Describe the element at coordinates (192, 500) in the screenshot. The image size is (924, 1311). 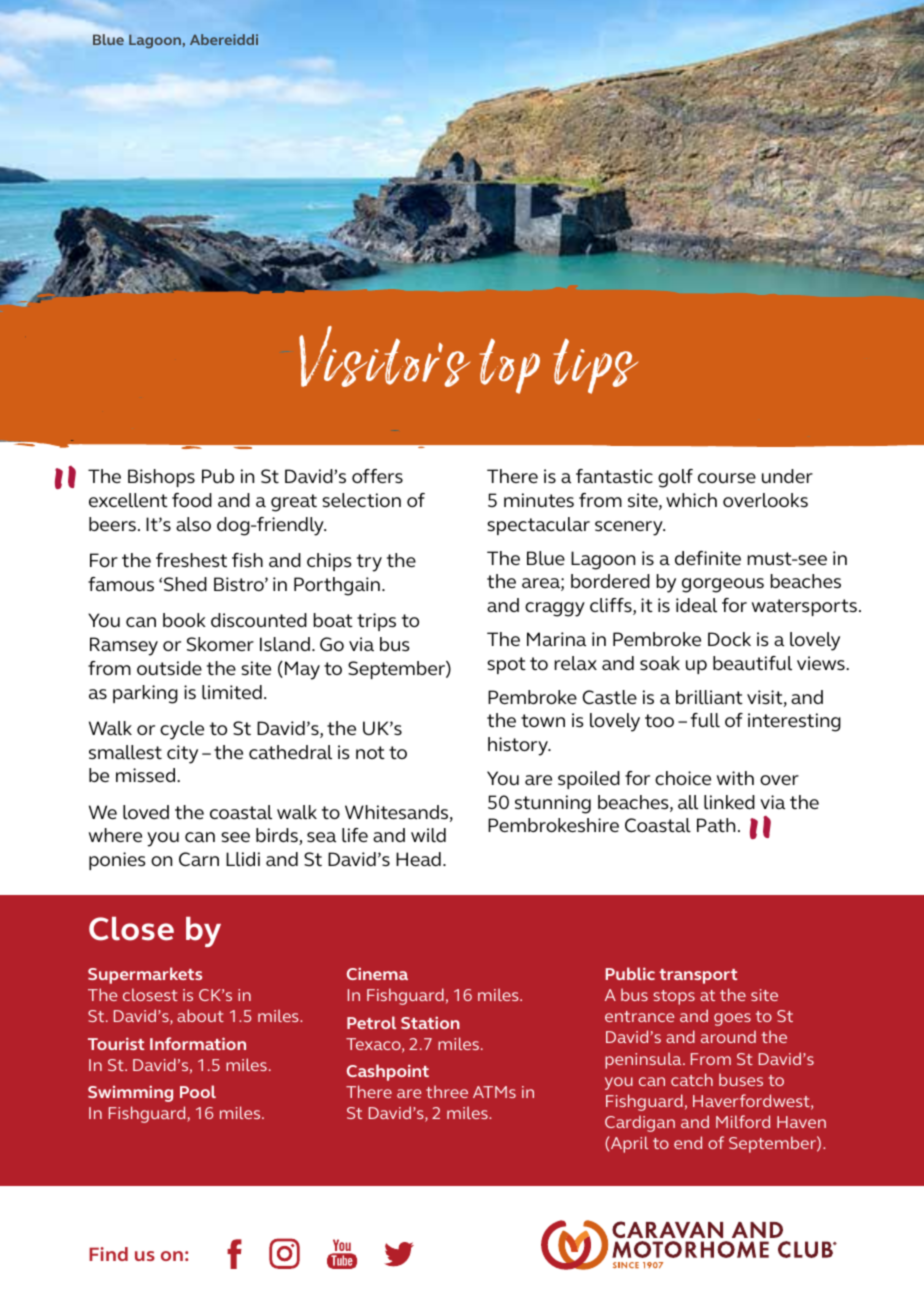
I see `food` at that location.
